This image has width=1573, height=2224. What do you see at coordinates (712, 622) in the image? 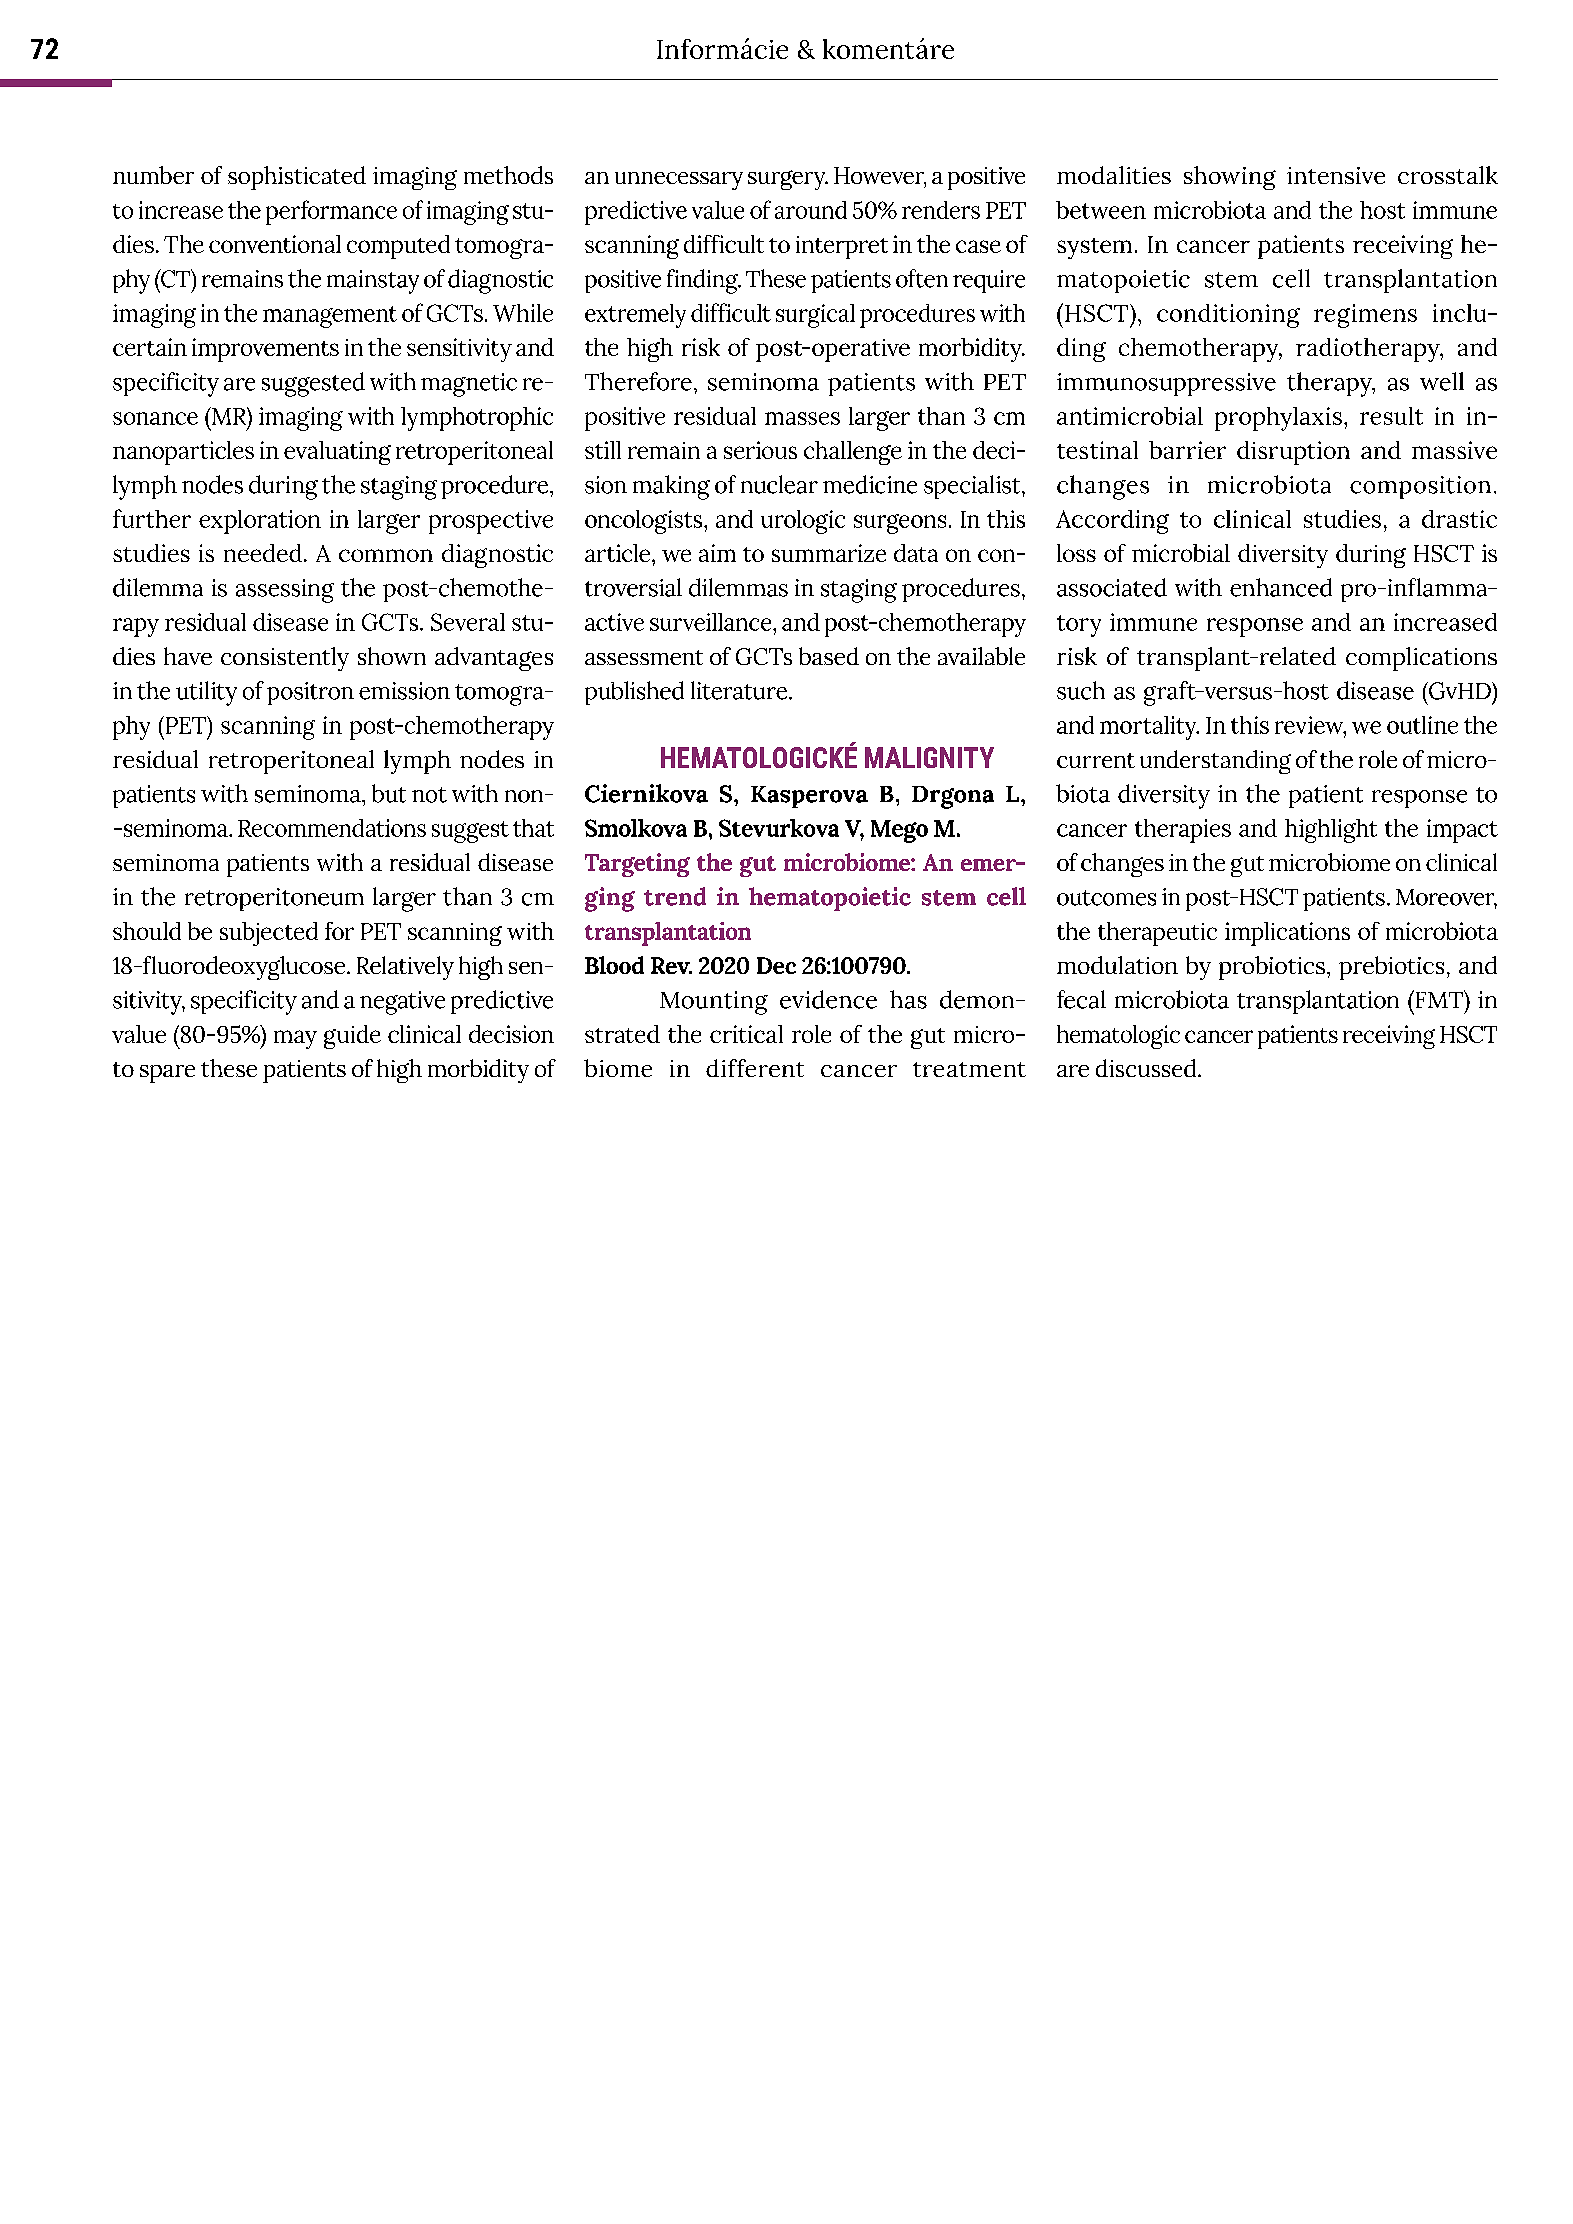
I see `surveillance` at bounding box center [712, 622].
